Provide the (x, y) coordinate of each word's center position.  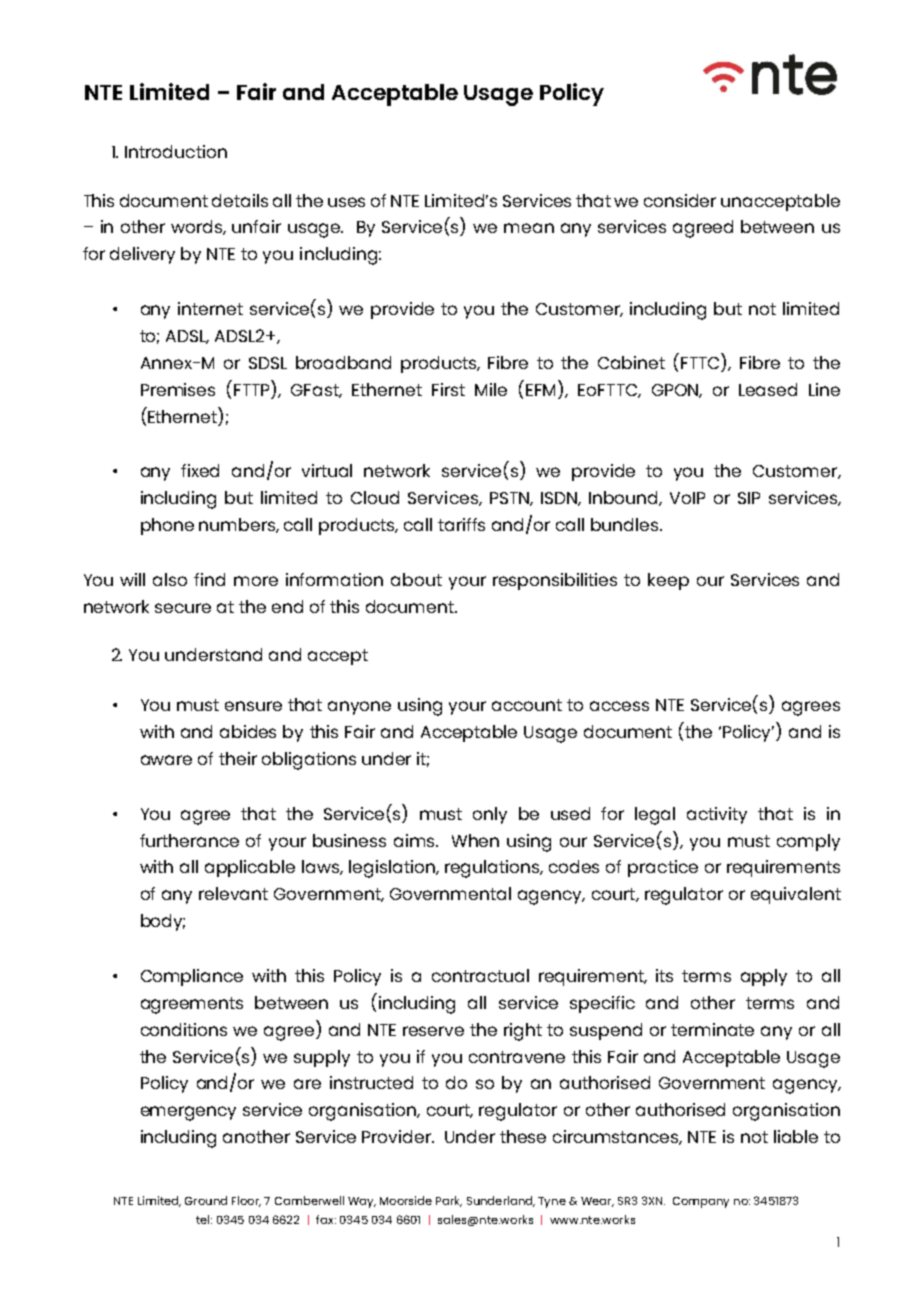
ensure (253, 706)
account (527, 705)
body (163, 922)
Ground (206, 1200)
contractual (480, 975)
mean (529, 228)
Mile (491, 389)
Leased (768, 389)
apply (764, 977)
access (619, 706)
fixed (200, 470)
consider (680, 200)
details (240, 200)
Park (449, 1201)
